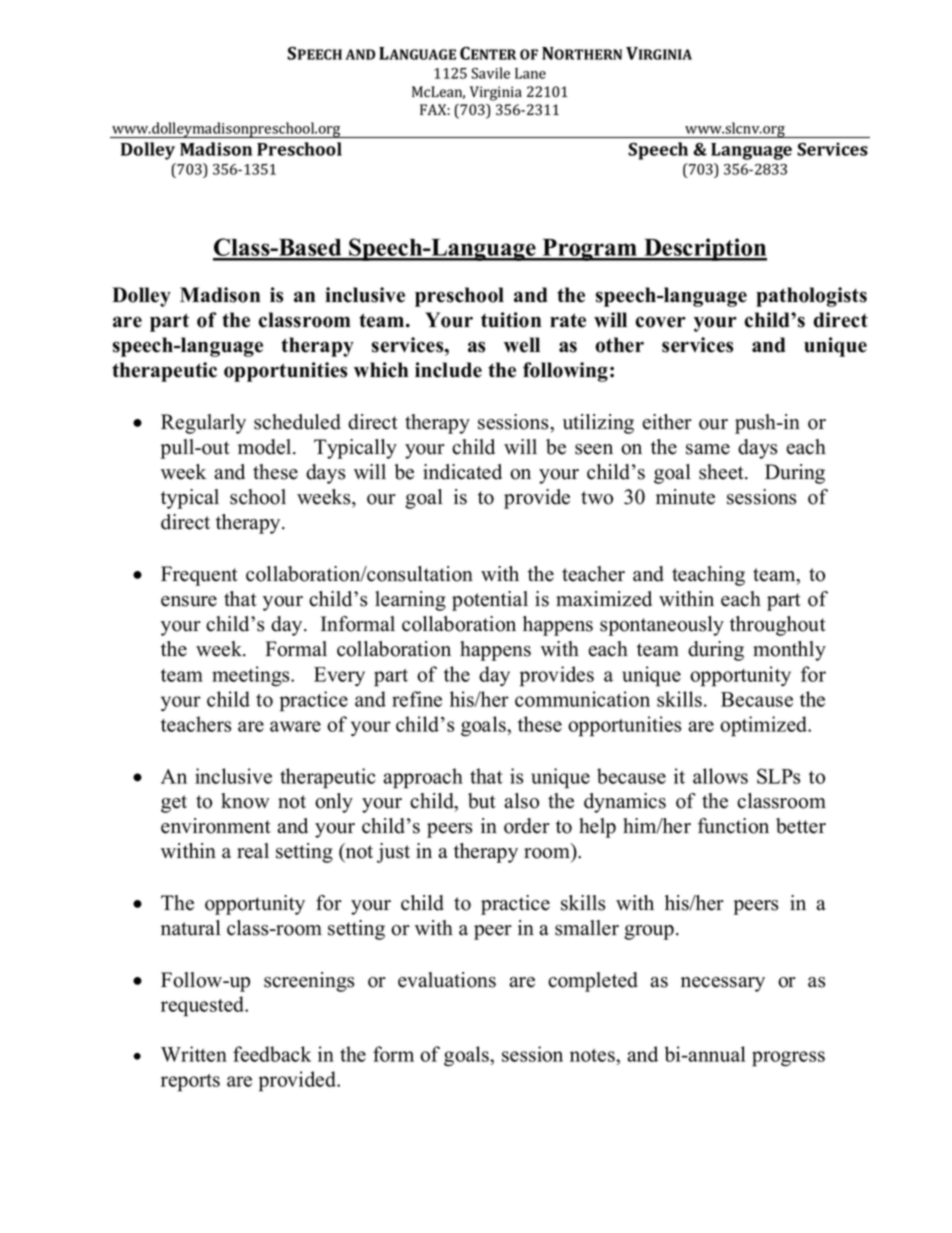 The image size is (952, 1233). I want to click on Savile, so click(490, 73).
